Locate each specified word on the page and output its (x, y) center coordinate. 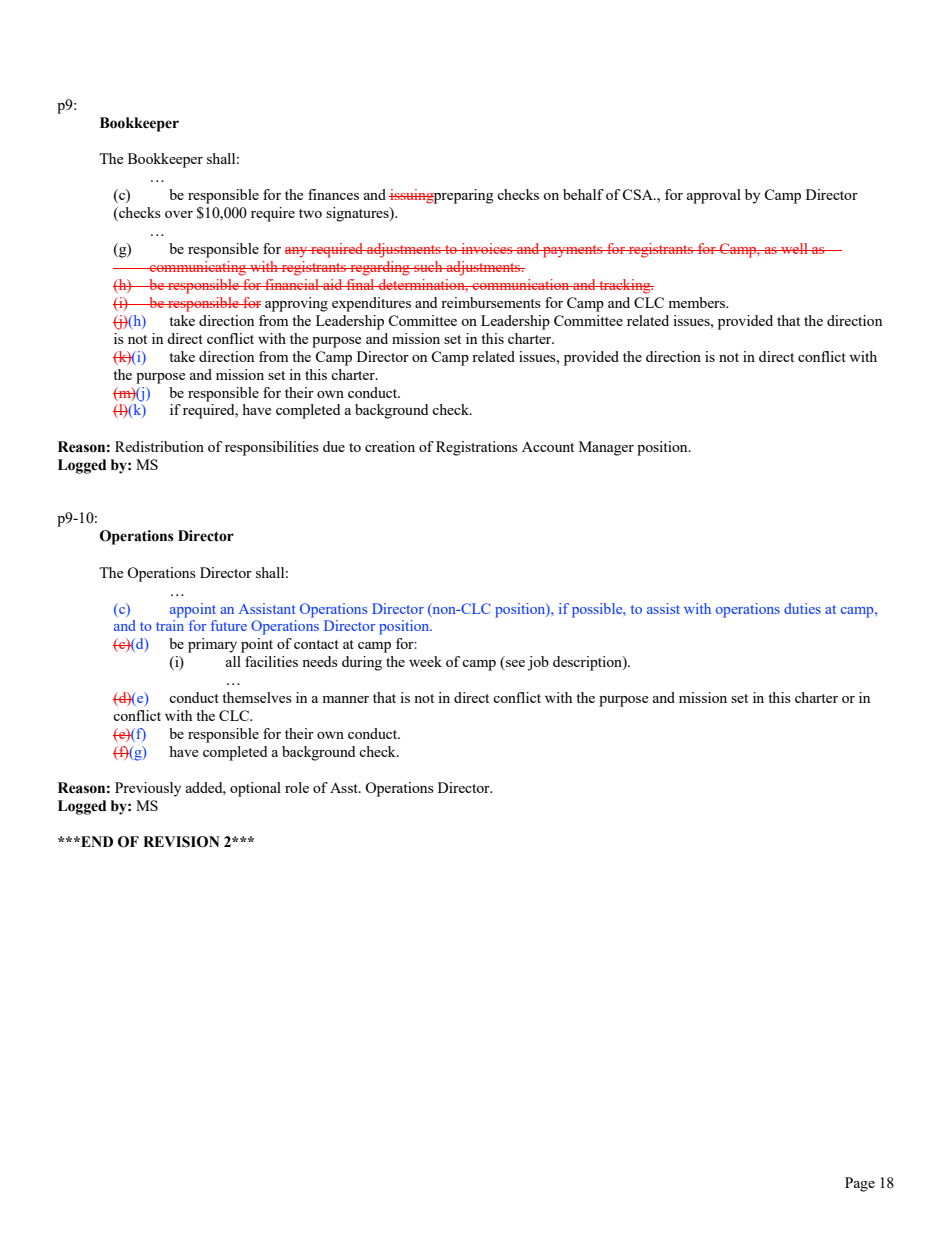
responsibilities (272, 448)
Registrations (477, 448)
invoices (487, 248)
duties (802, 608)
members (697, 302)
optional (255, 789)
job (538, 663)
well (794, 248)
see (514, 665)
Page (860, 1184)
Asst (345, 787)
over (179, 214)
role (297, 787)
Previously (148, 789)
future (229, 625)
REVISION (181, 842)
